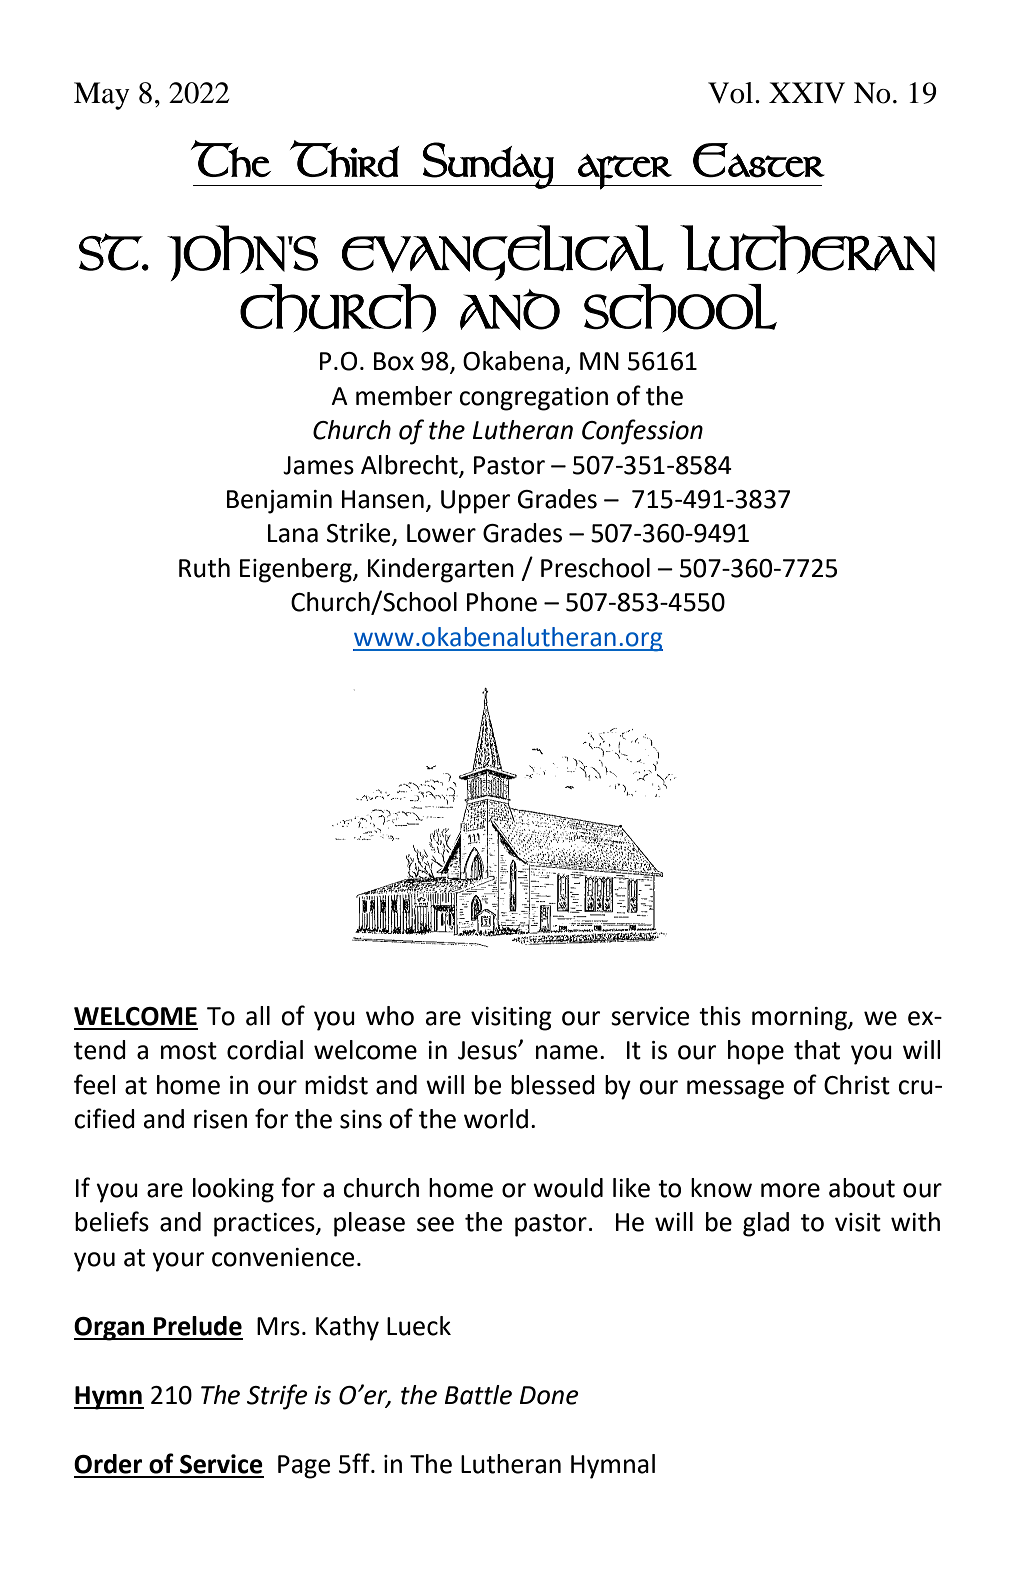  Describe the element at coordinates (488, 165) in the document. I see `Sunday` at that location.
